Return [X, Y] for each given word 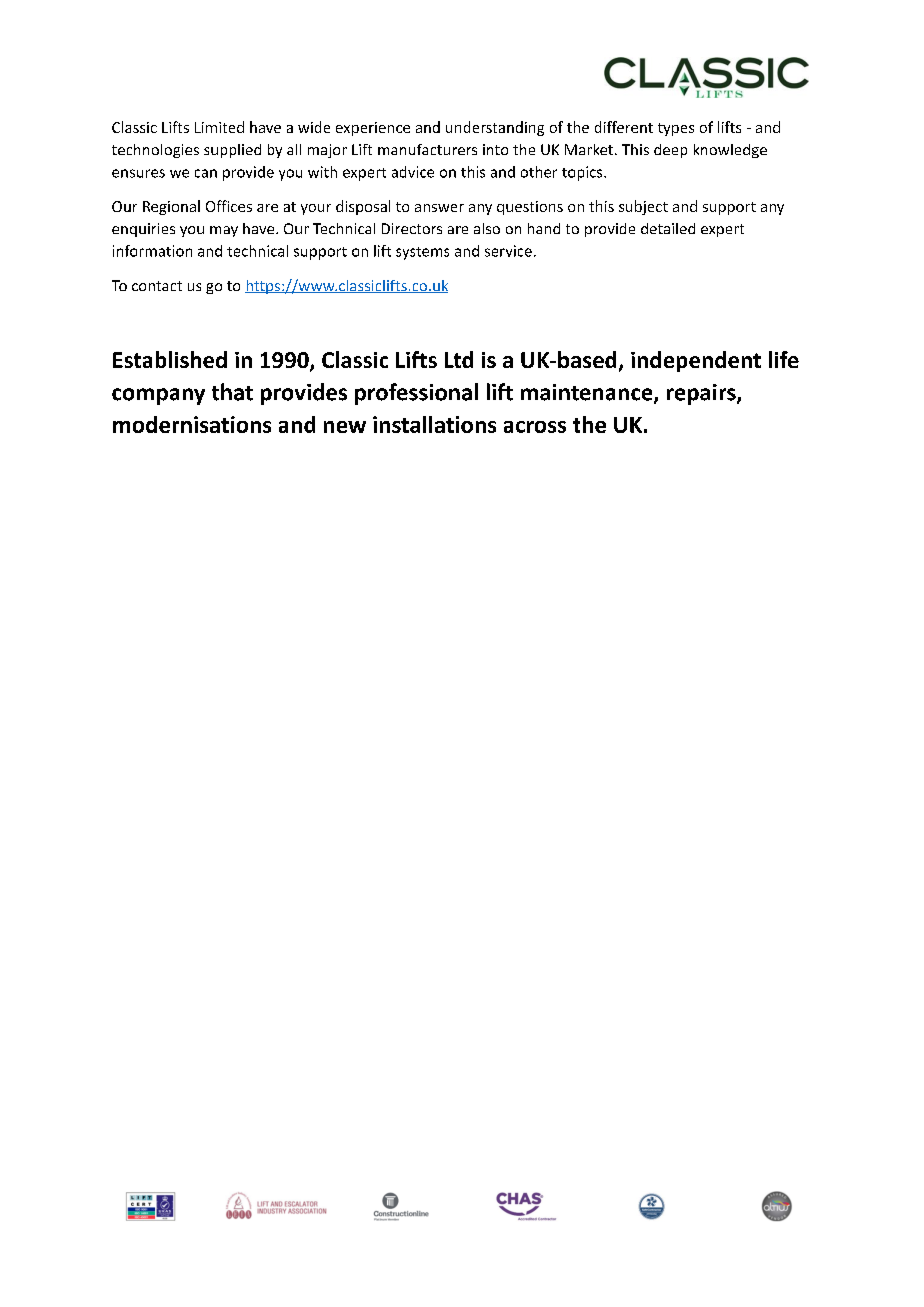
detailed [668, 228]
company [158, 396]
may [224, 231]
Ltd [459, 359]
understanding [495, 128]
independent [696, 361]
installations [434, 424]
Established [170, 359]
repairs [702, 394]
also [487, 228]
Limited [219, 127]
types [676, 129]
